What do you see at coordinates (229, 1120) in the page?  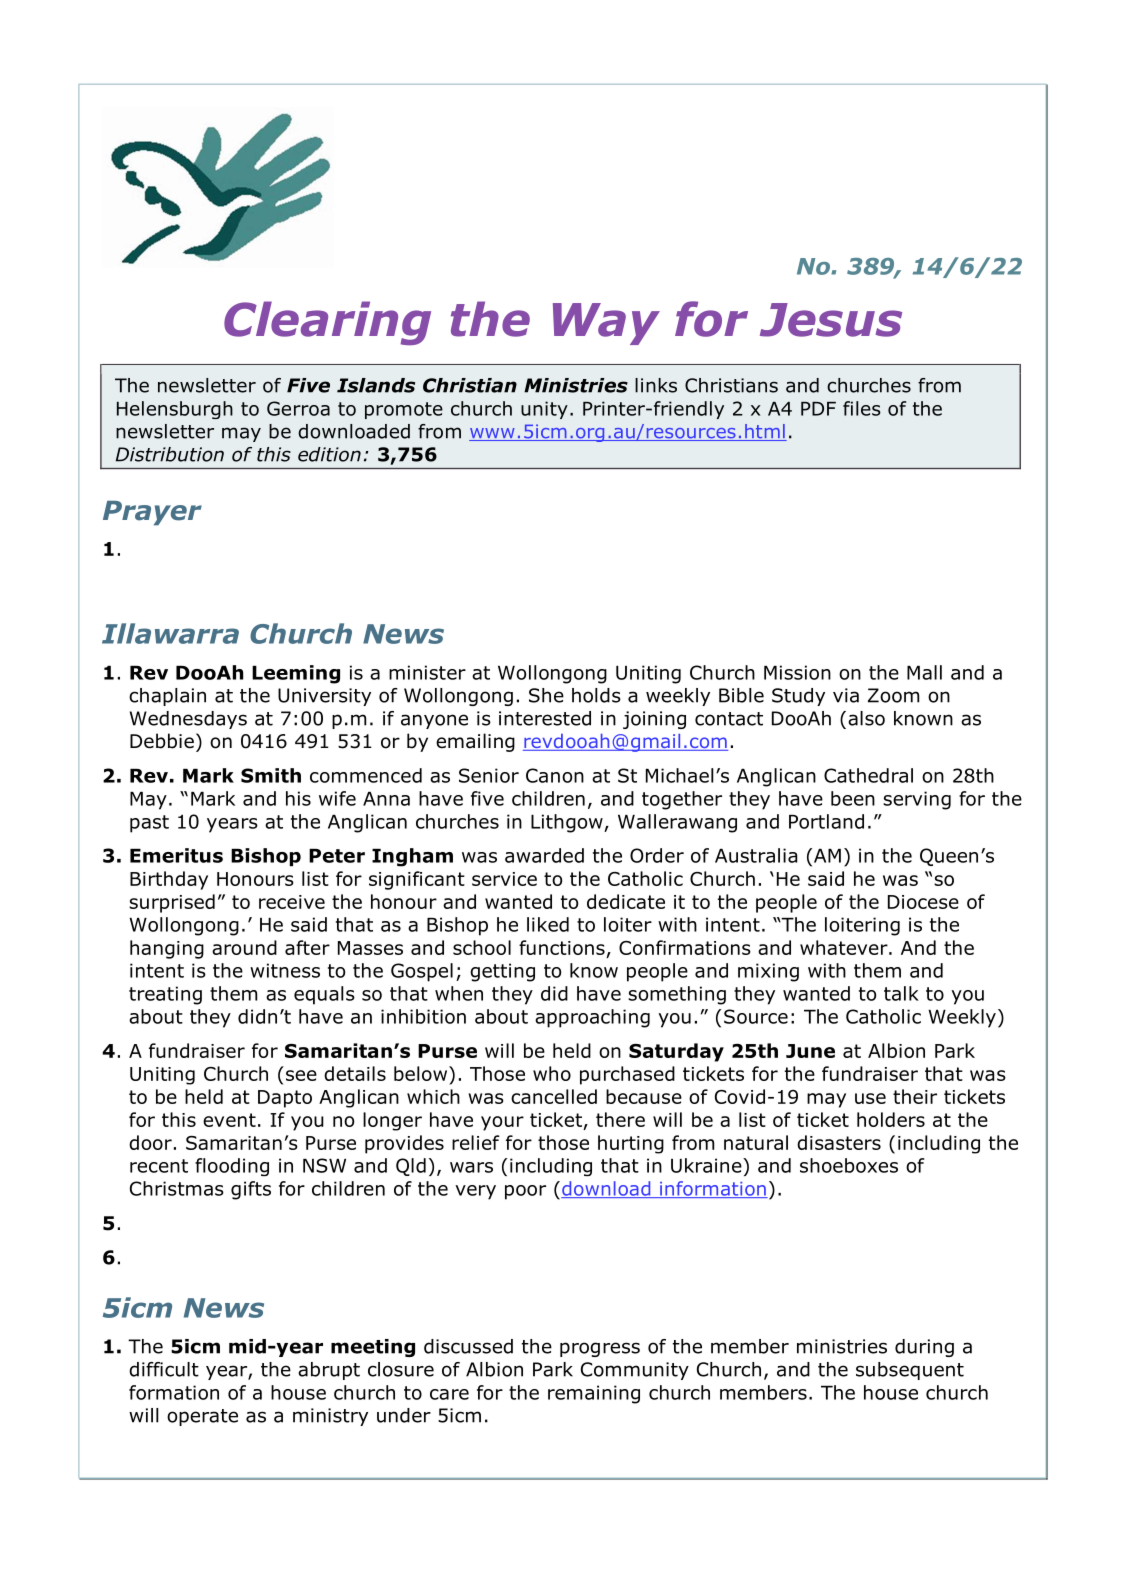 I see `event` at bounding box center [229, 1120].
